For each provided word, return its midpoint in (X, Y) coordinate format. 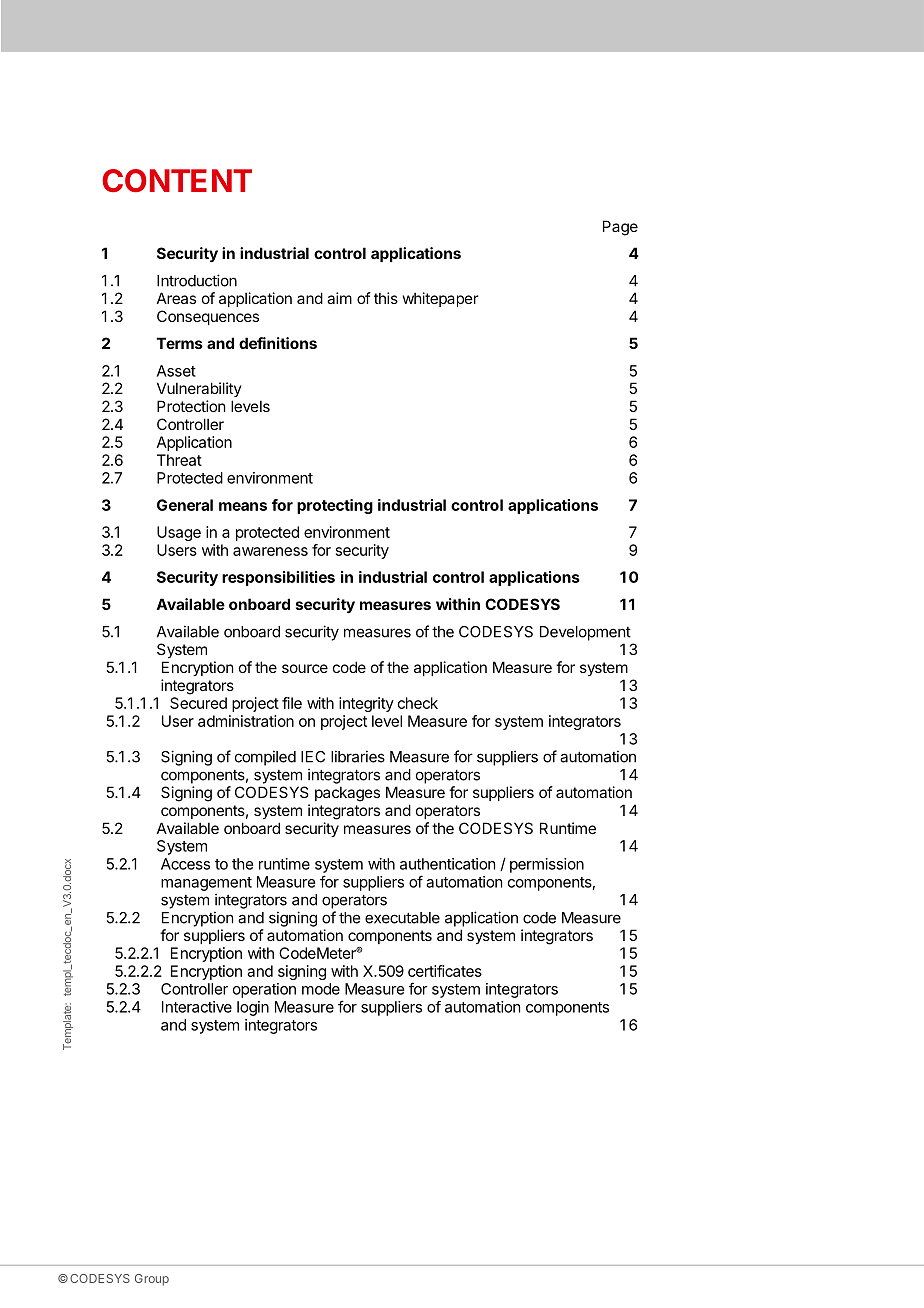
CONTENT (177, 180)
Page (620, 228)
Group (152, 1280)
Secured (198, 703)
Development (585, 633)
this (386, 298)
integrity (366, 704)
